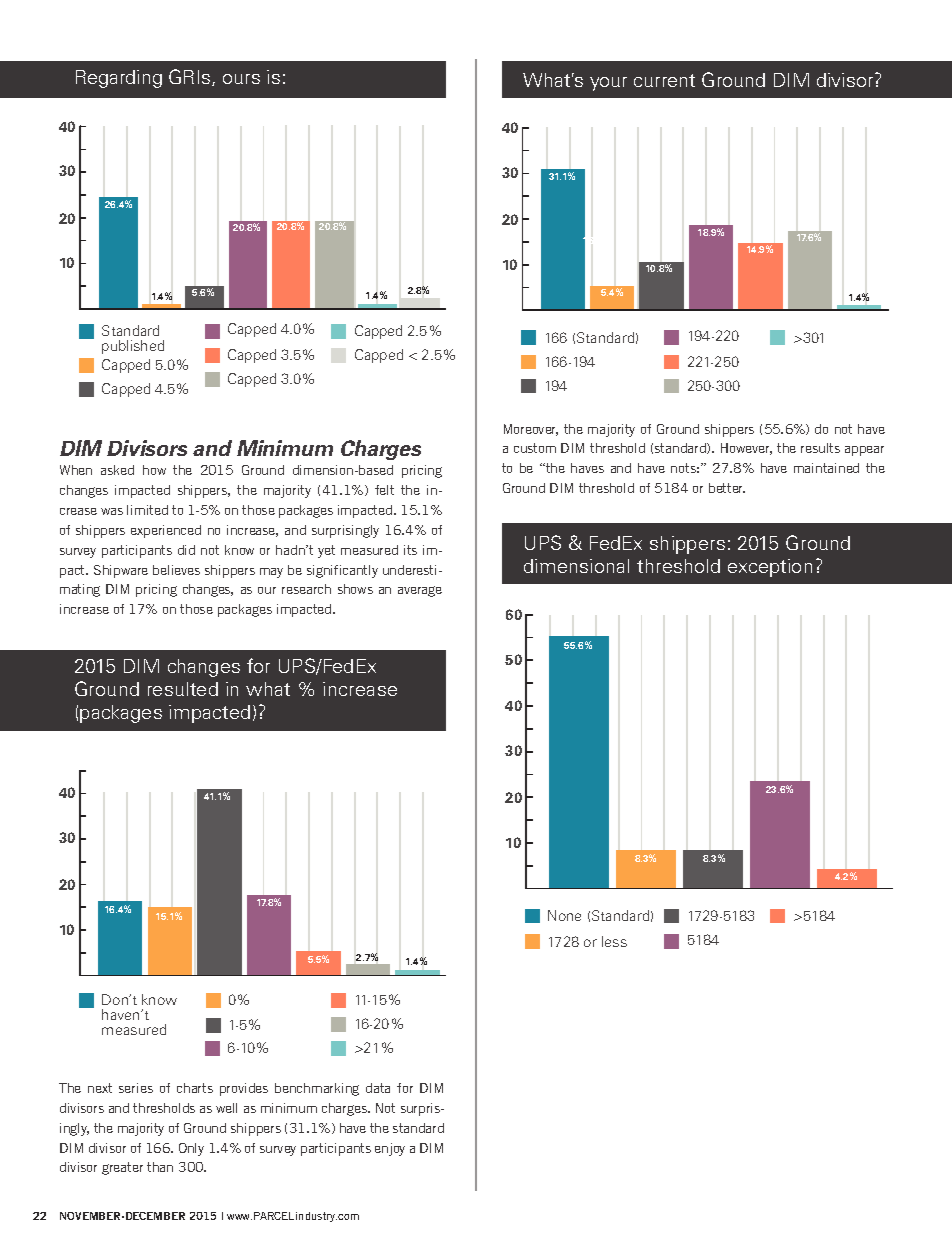 This document has height=1250, width=952. Describe the element at coordinates (770, 568) in the document. I see `exception` at that location.
